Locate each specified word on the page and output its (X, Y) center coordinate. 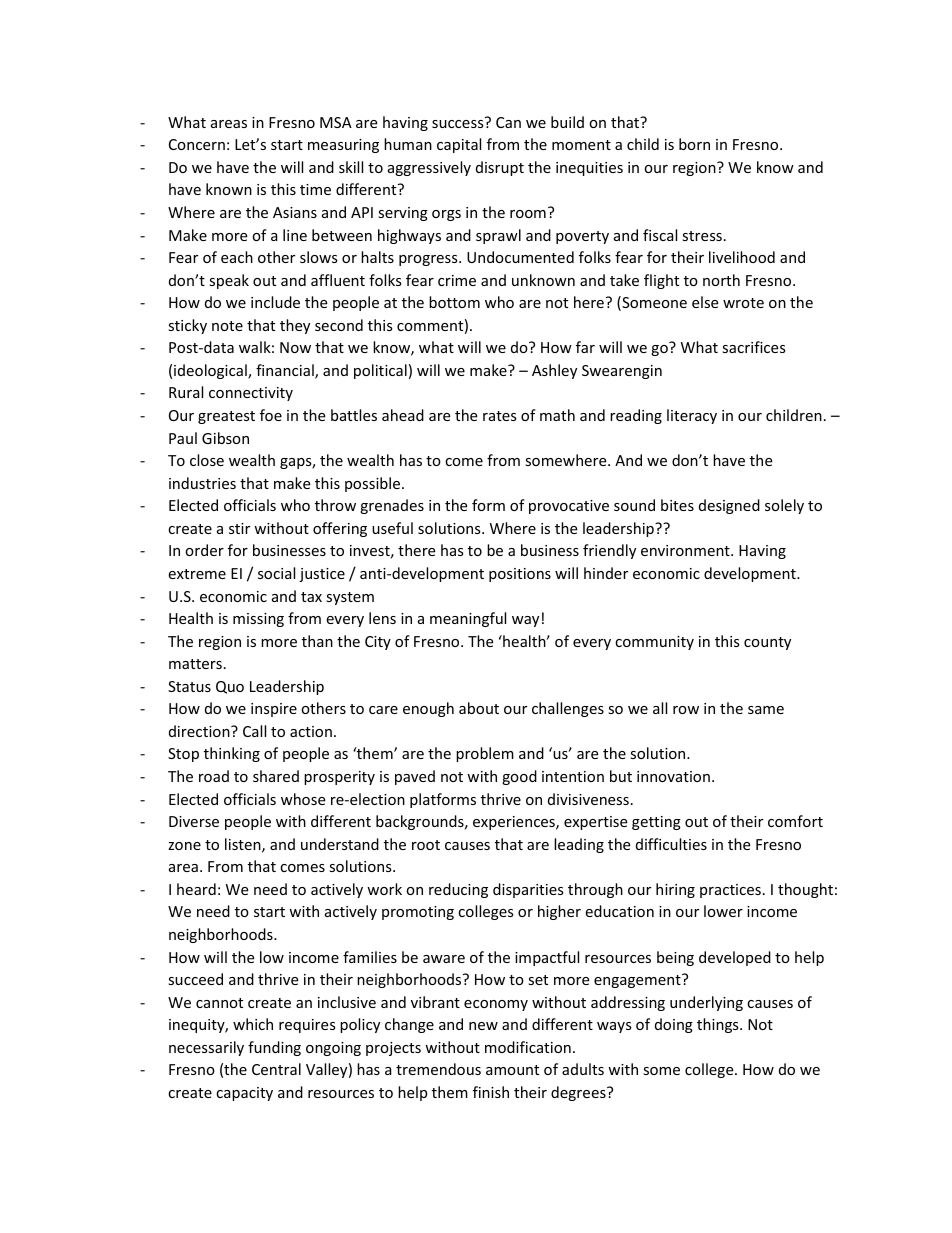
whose (303, 799)
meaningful (468, 619)
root (426, 845)
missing (258, 620)
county (767, 643)
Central (276, 1069)
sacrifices (754, 347)
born (694, 144)
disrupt (500, 168)
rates (500, 416)
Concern (197, 144)
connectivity (251, 394)
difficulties (671, 844)
